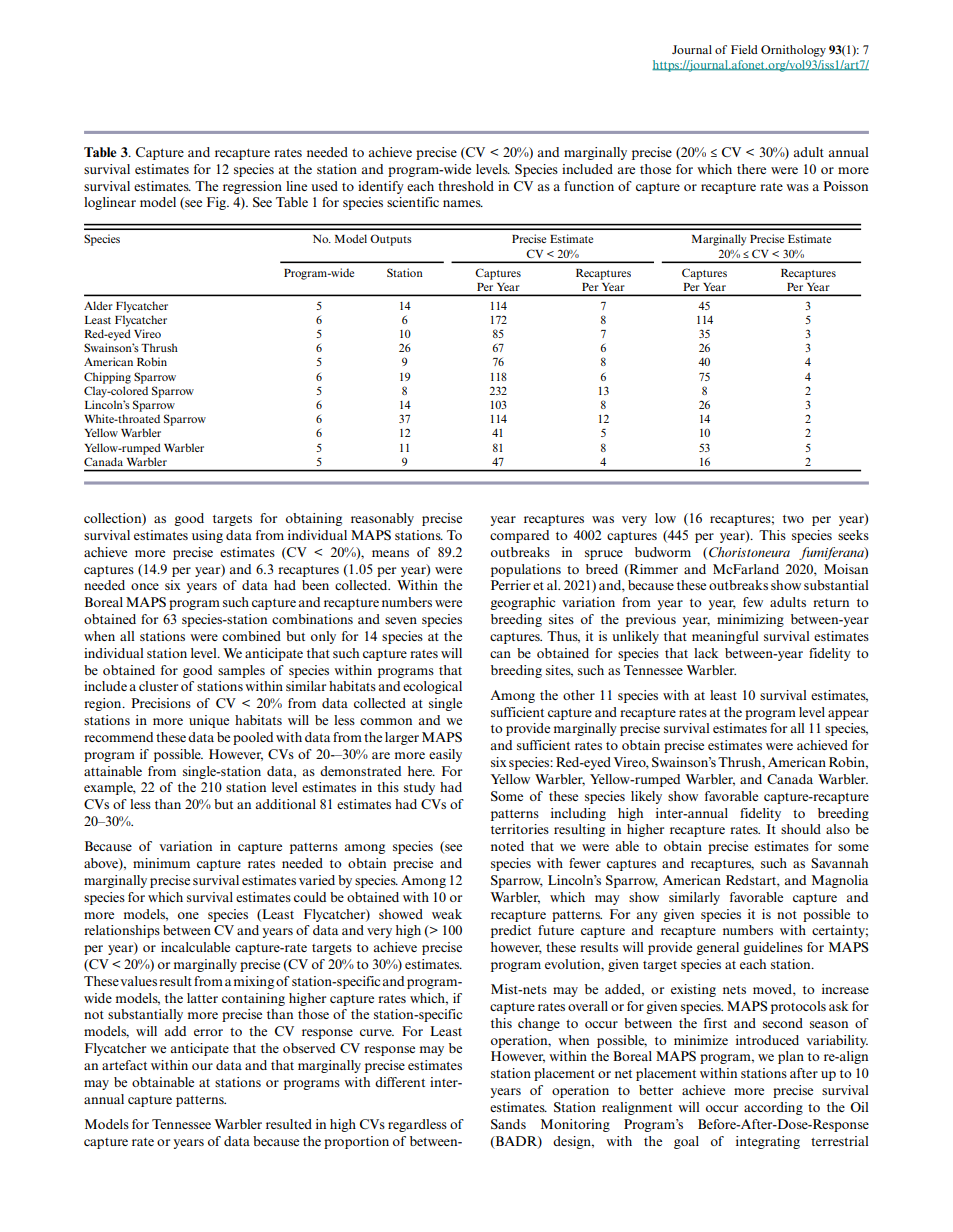 Image resolution: width=953 pixels, height=1232 pixels. Describe the element at coordinates (252, 187) in the screenshot. I see `regression` at that location.
